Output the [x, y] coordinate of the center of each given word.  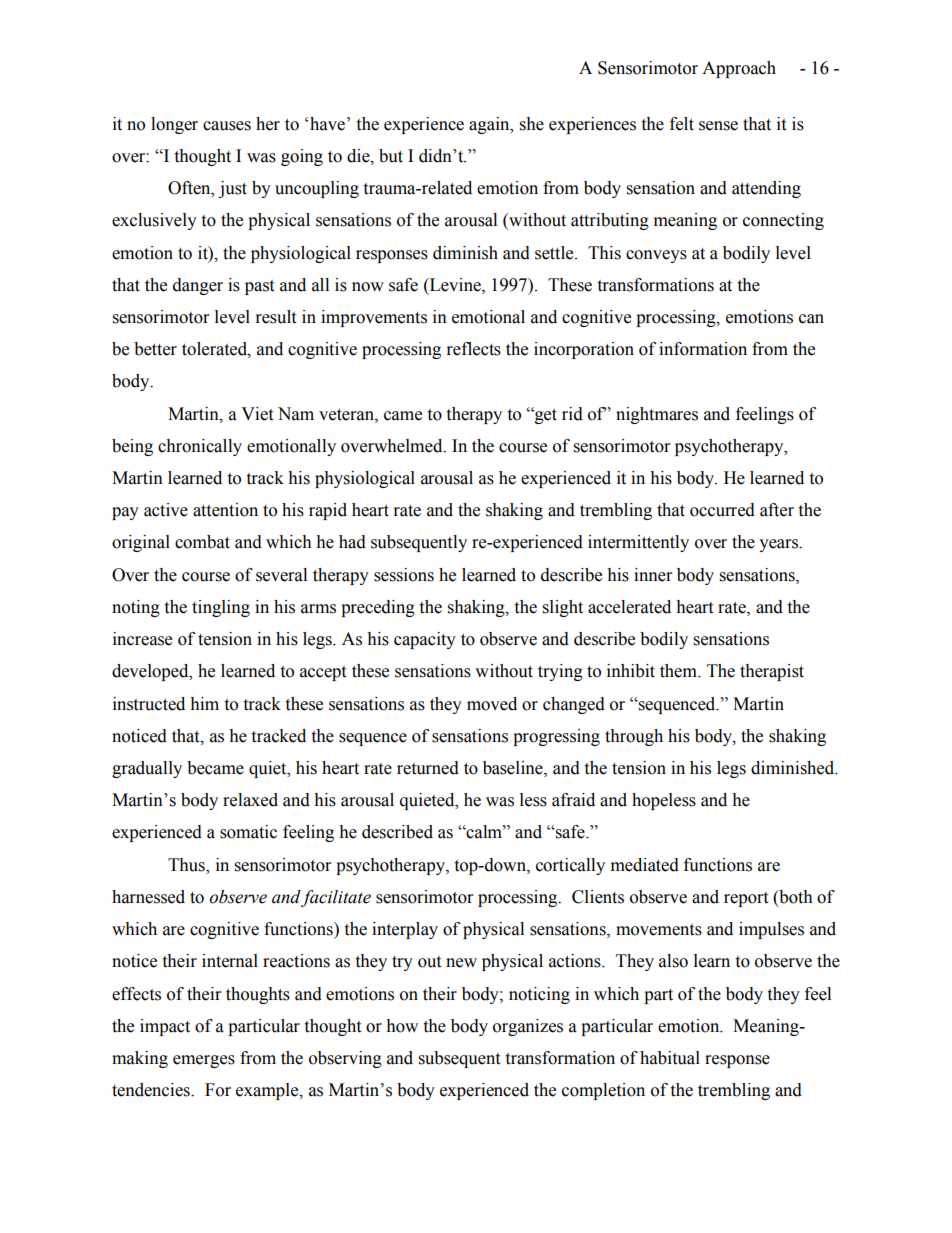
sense [718, 126]
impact [165, 1027]
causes [227, 126]
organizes [528, 1027]
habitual [670, 1058]
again [490, 125]
